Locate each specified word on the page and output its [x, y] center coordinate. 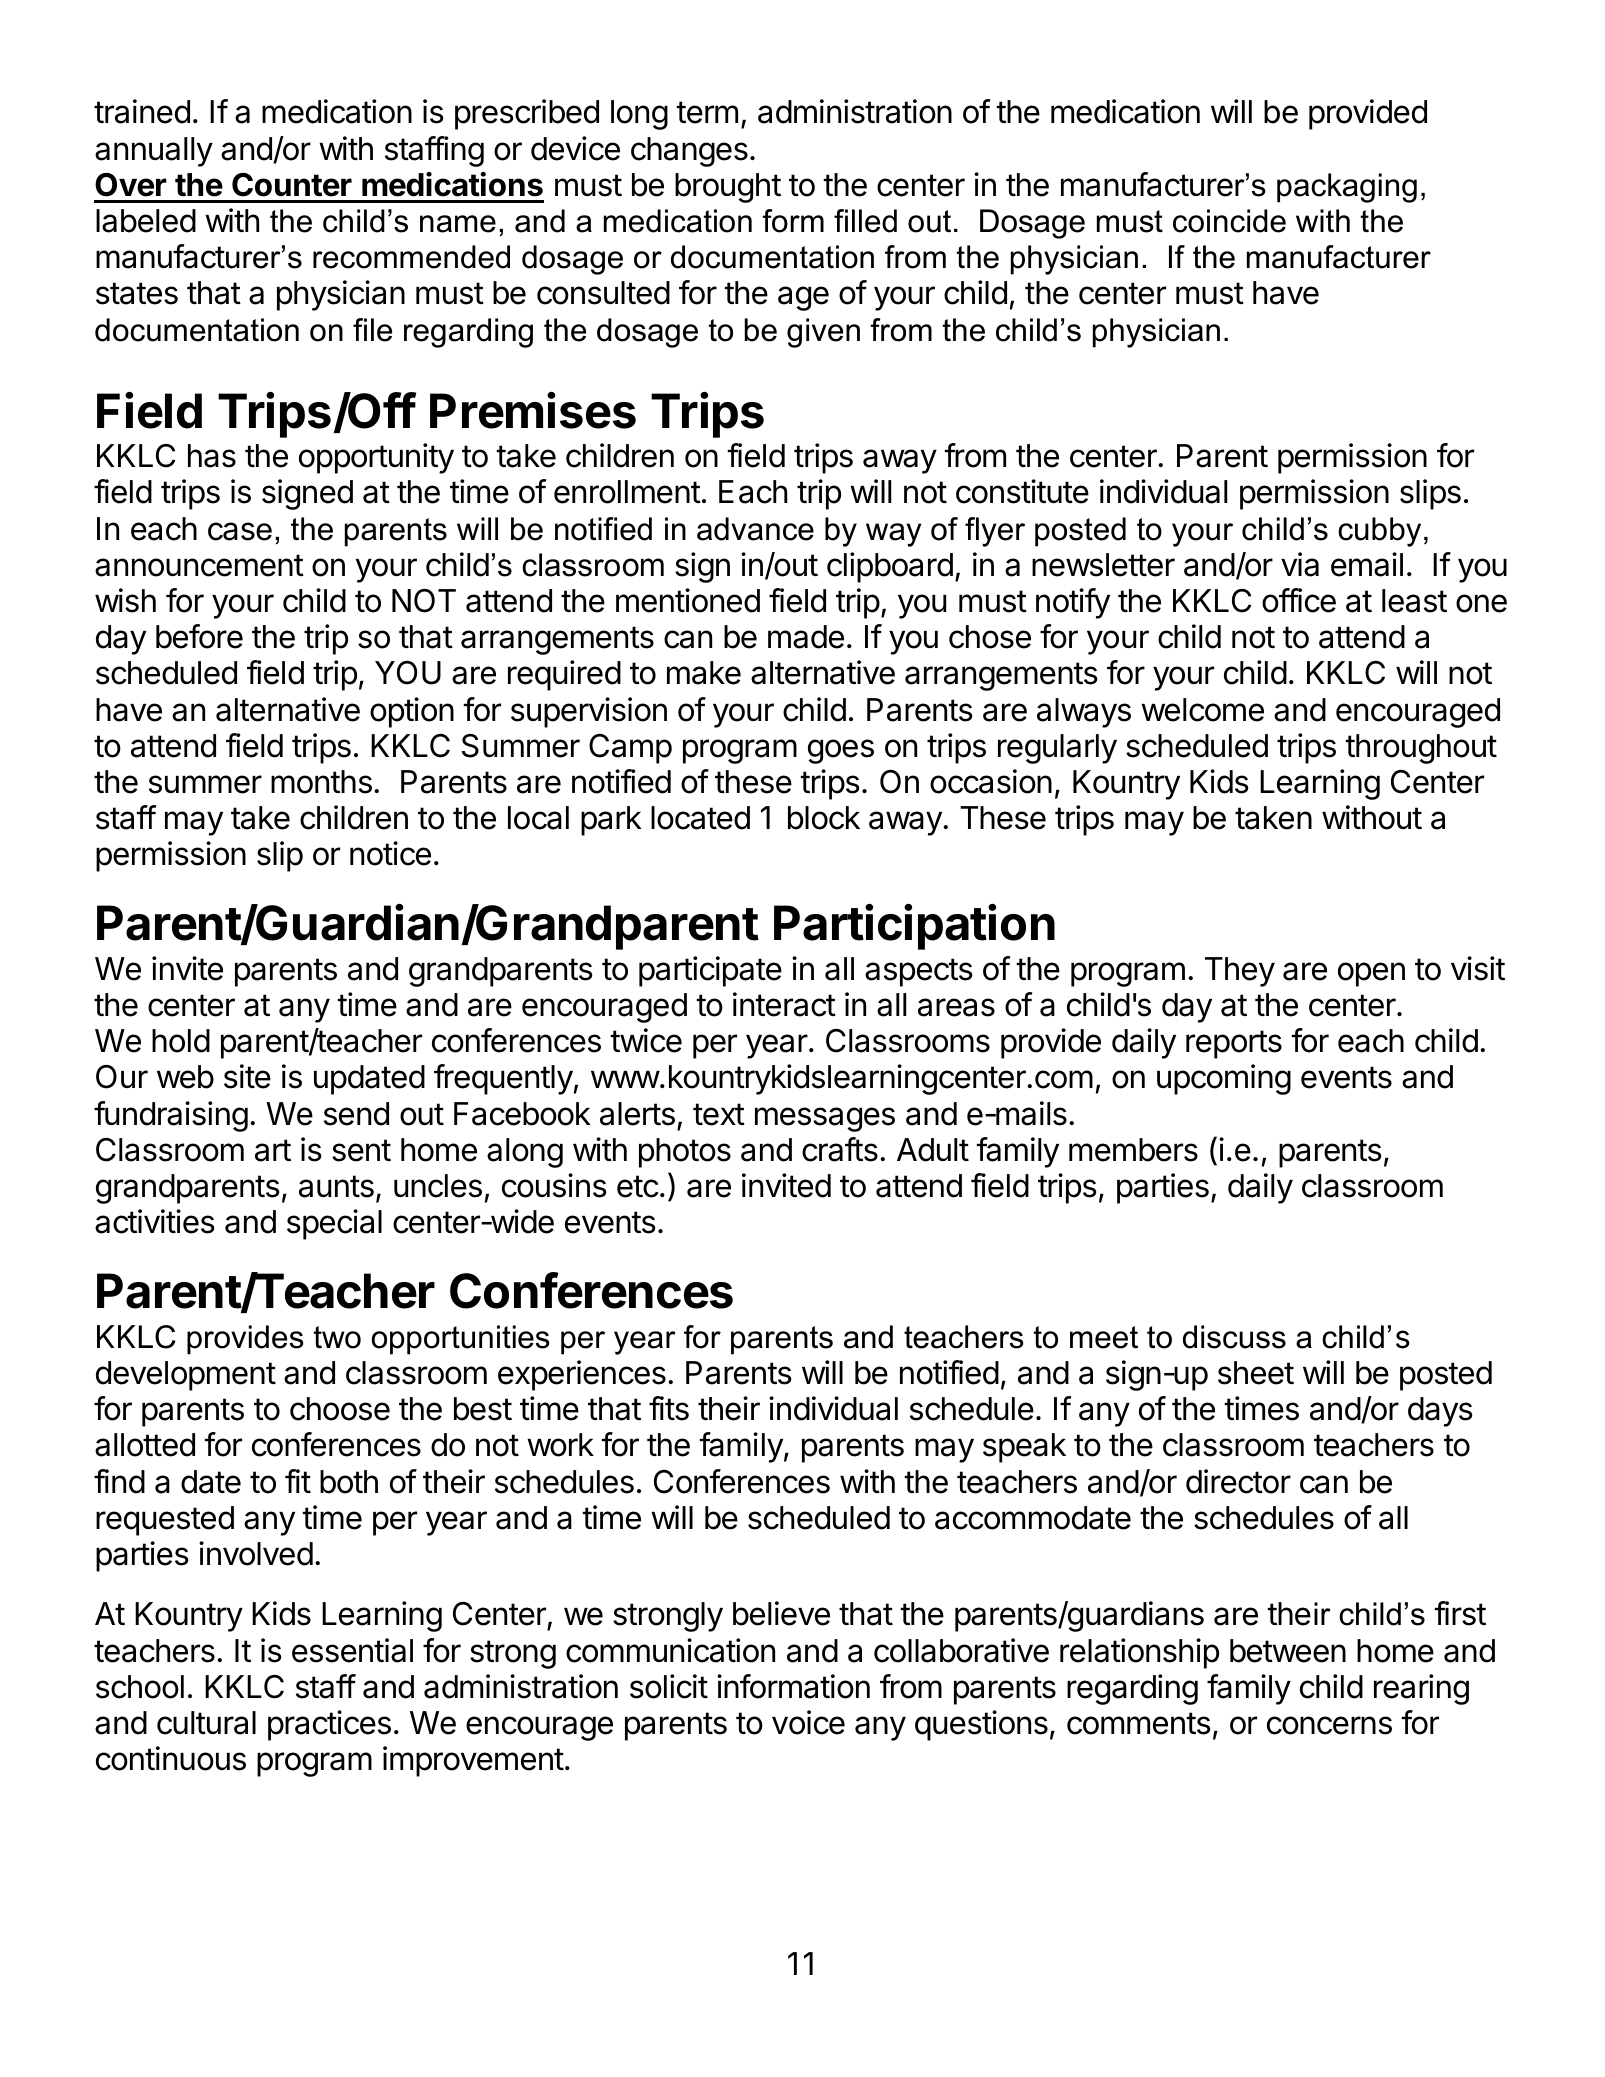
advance [755, 529]
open [1371, 974]
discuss [1234, 1337]
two [337, 1337]
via [1300, 564]
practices [329, 1725]
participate [710, 971]
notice [390, 853]
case [240, 531]
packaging [1347, 188]
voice [808, 1722]
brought [728, 188]
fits [669, 1408]
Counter [292, 185]
